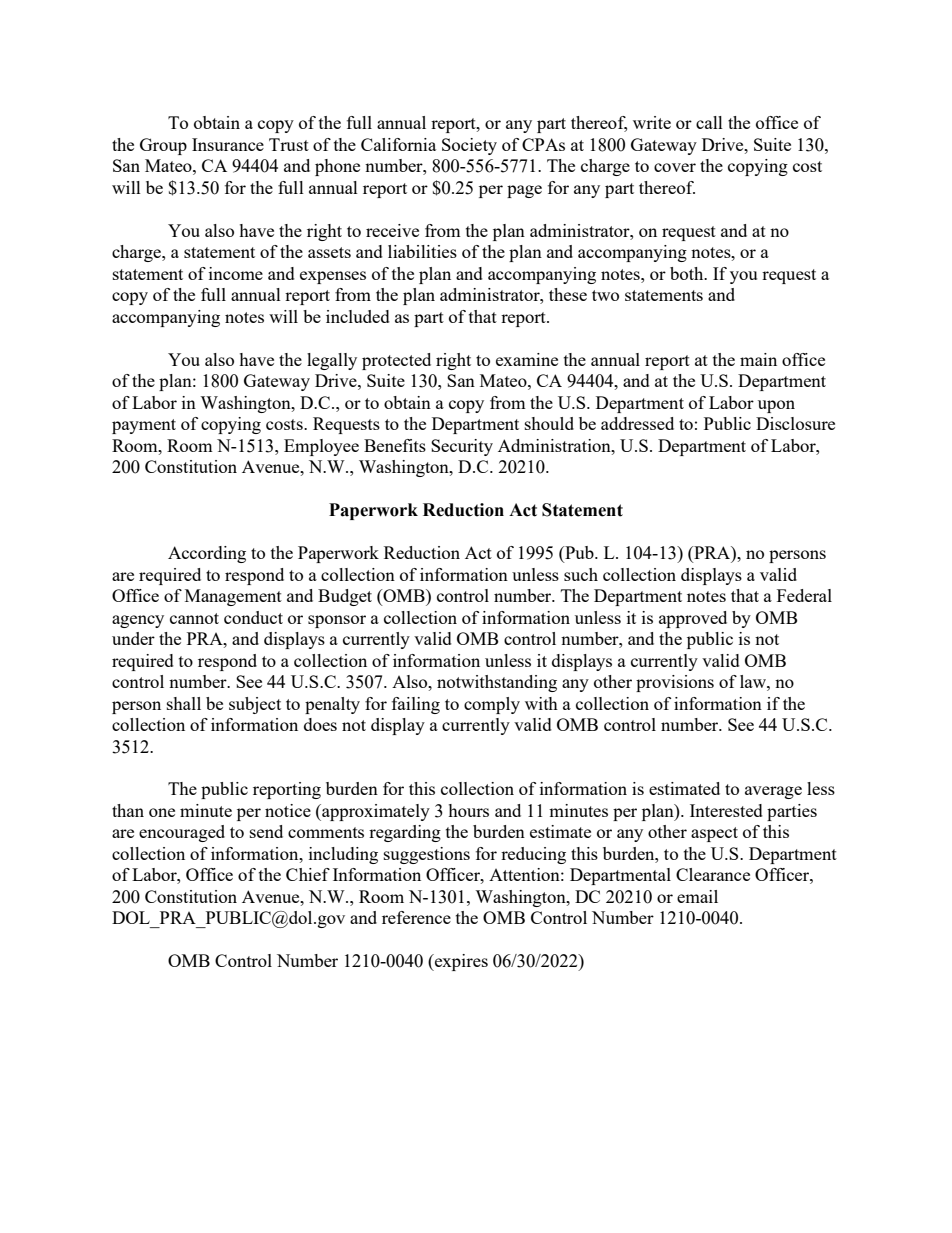  What do you see at coordinates (697, 896) in the screenshot?
I see `email` at bounding box center [697, 896].
